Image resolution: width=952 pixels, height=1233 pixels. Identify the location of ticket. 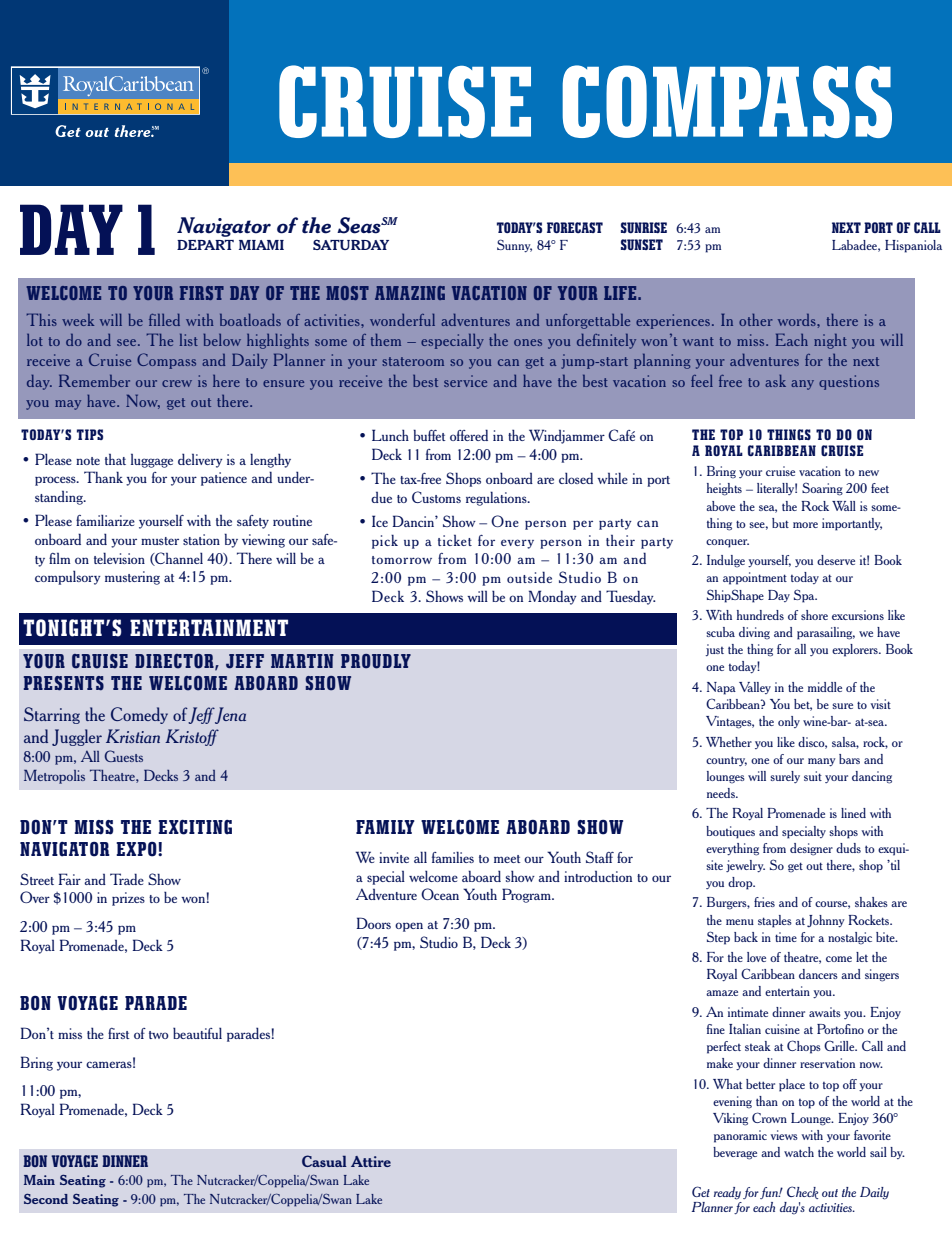
(455, 540).
